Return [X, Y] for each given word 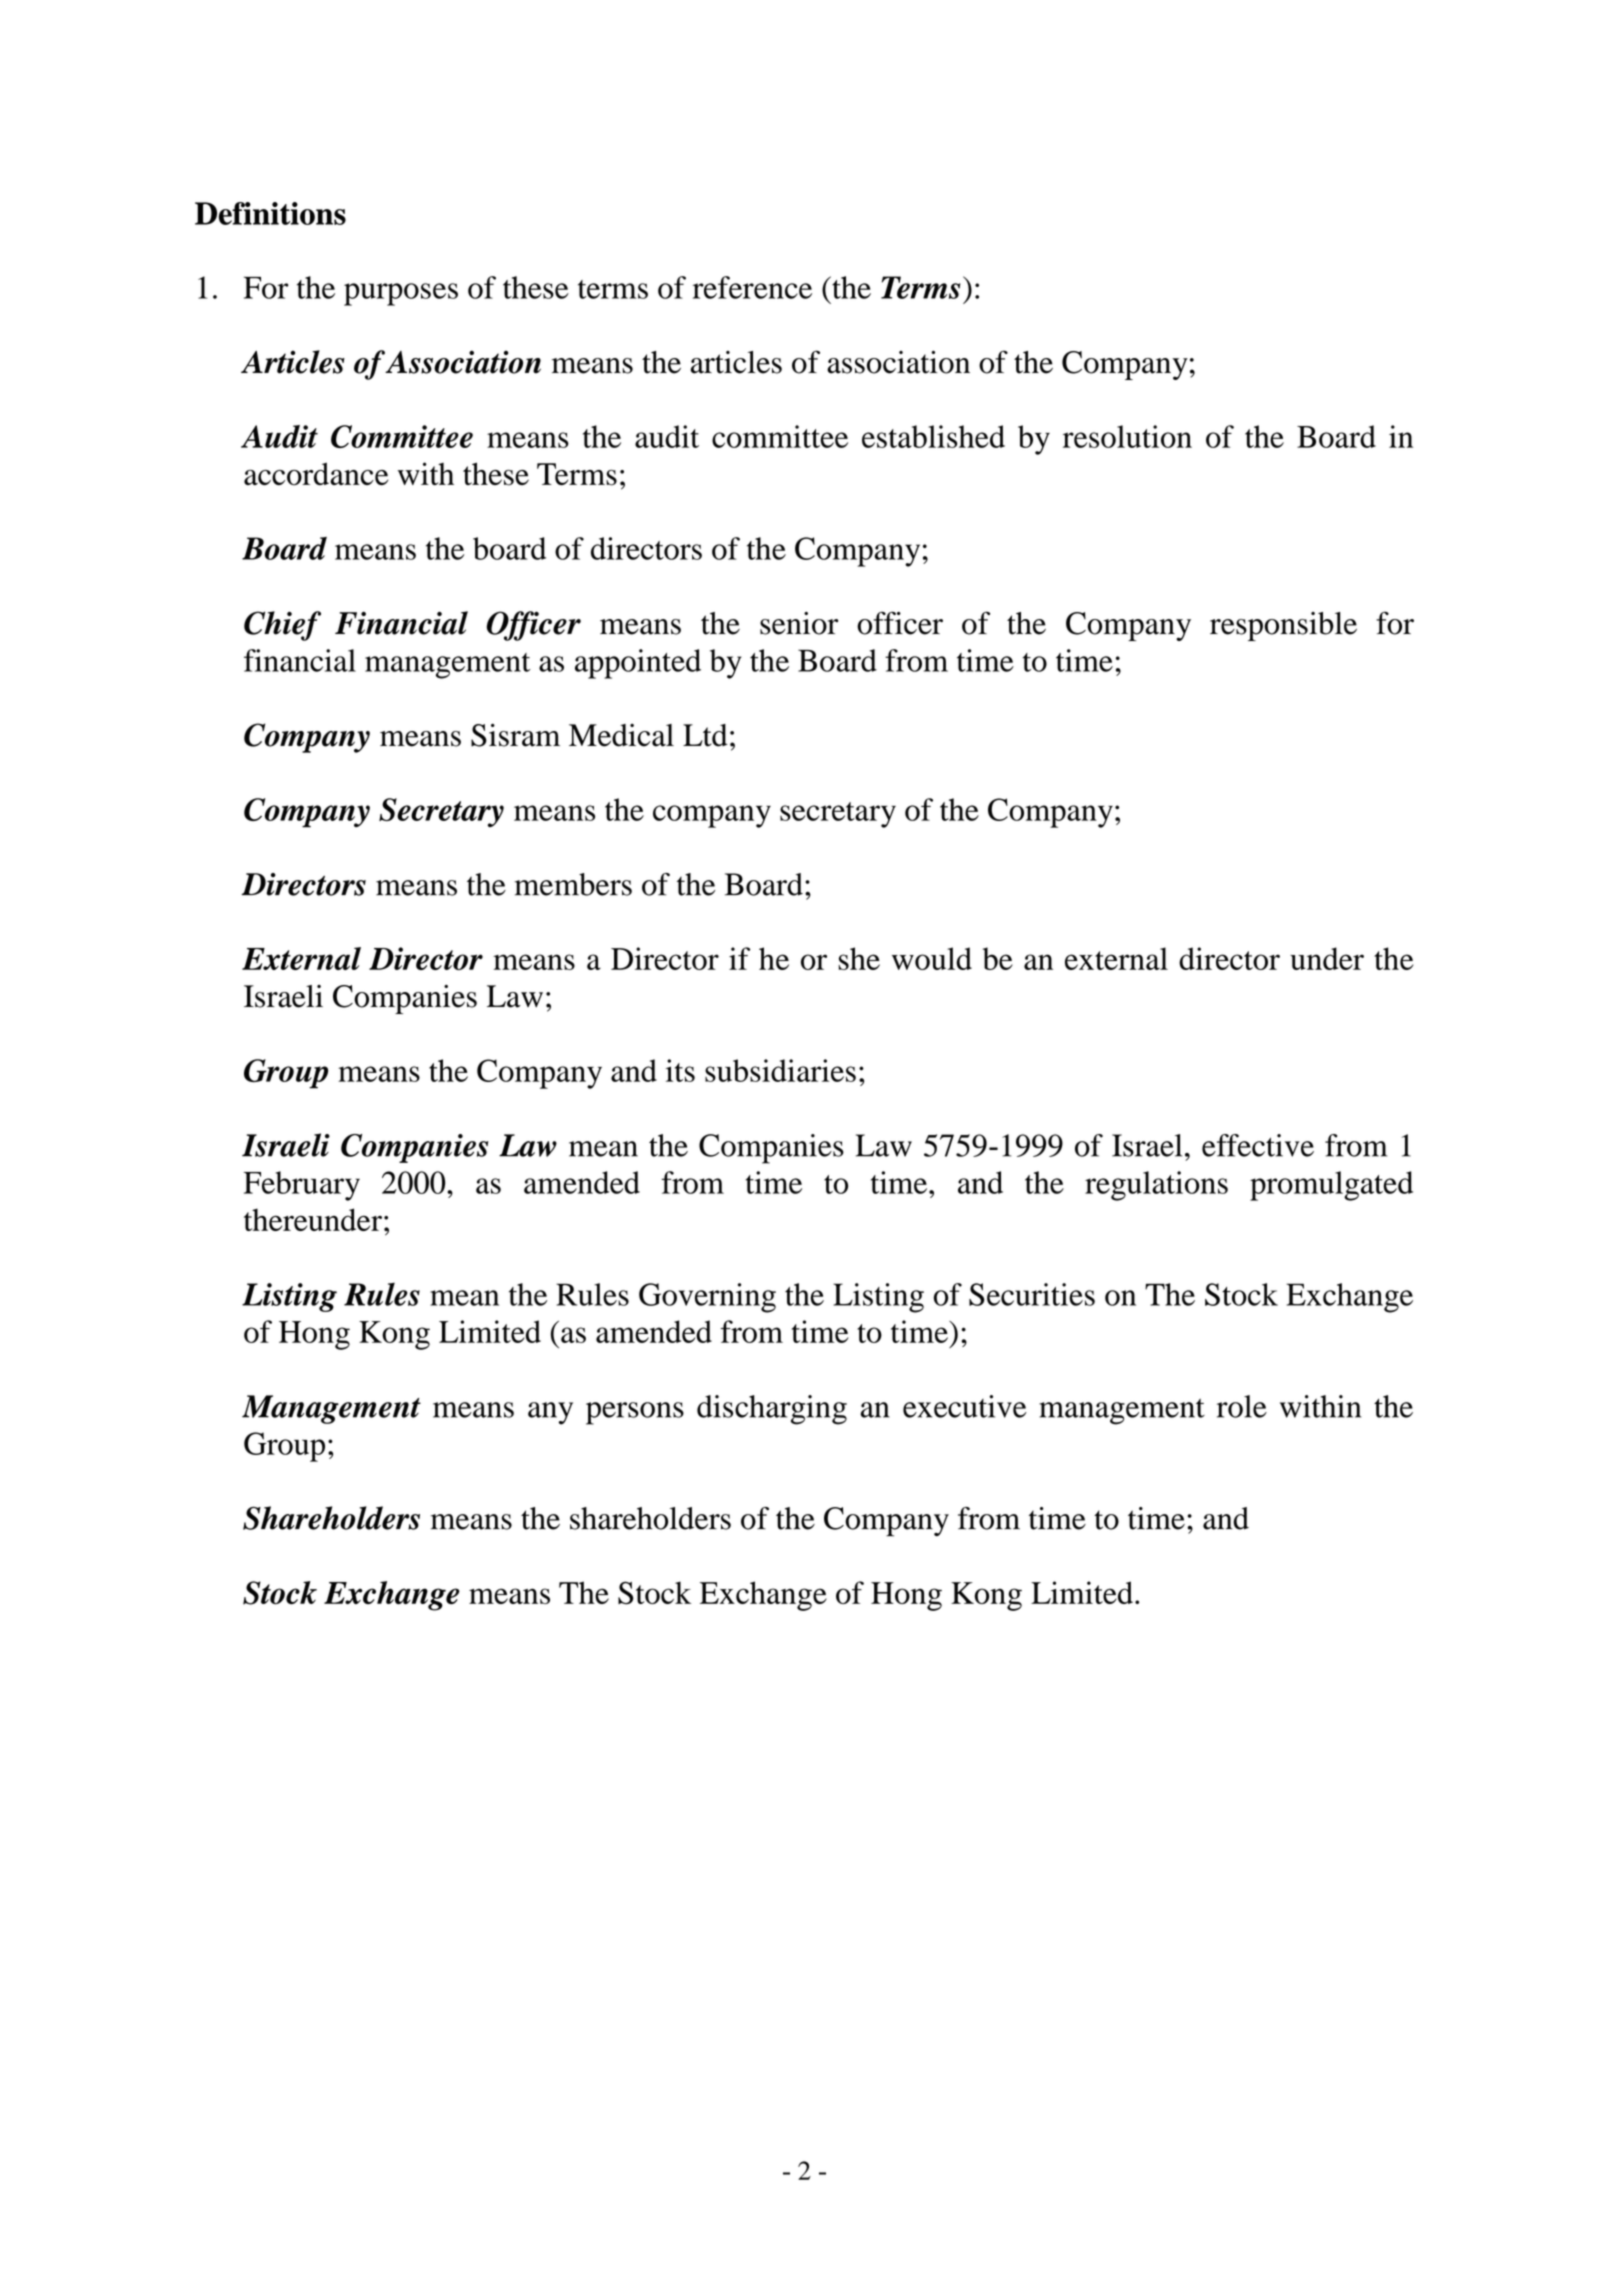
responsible [1283, 626]
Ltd [705, 735]
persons [635, 1413]
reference [752, 287]
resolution [1127, 436]
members [573, 884]
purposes [401, 294]
